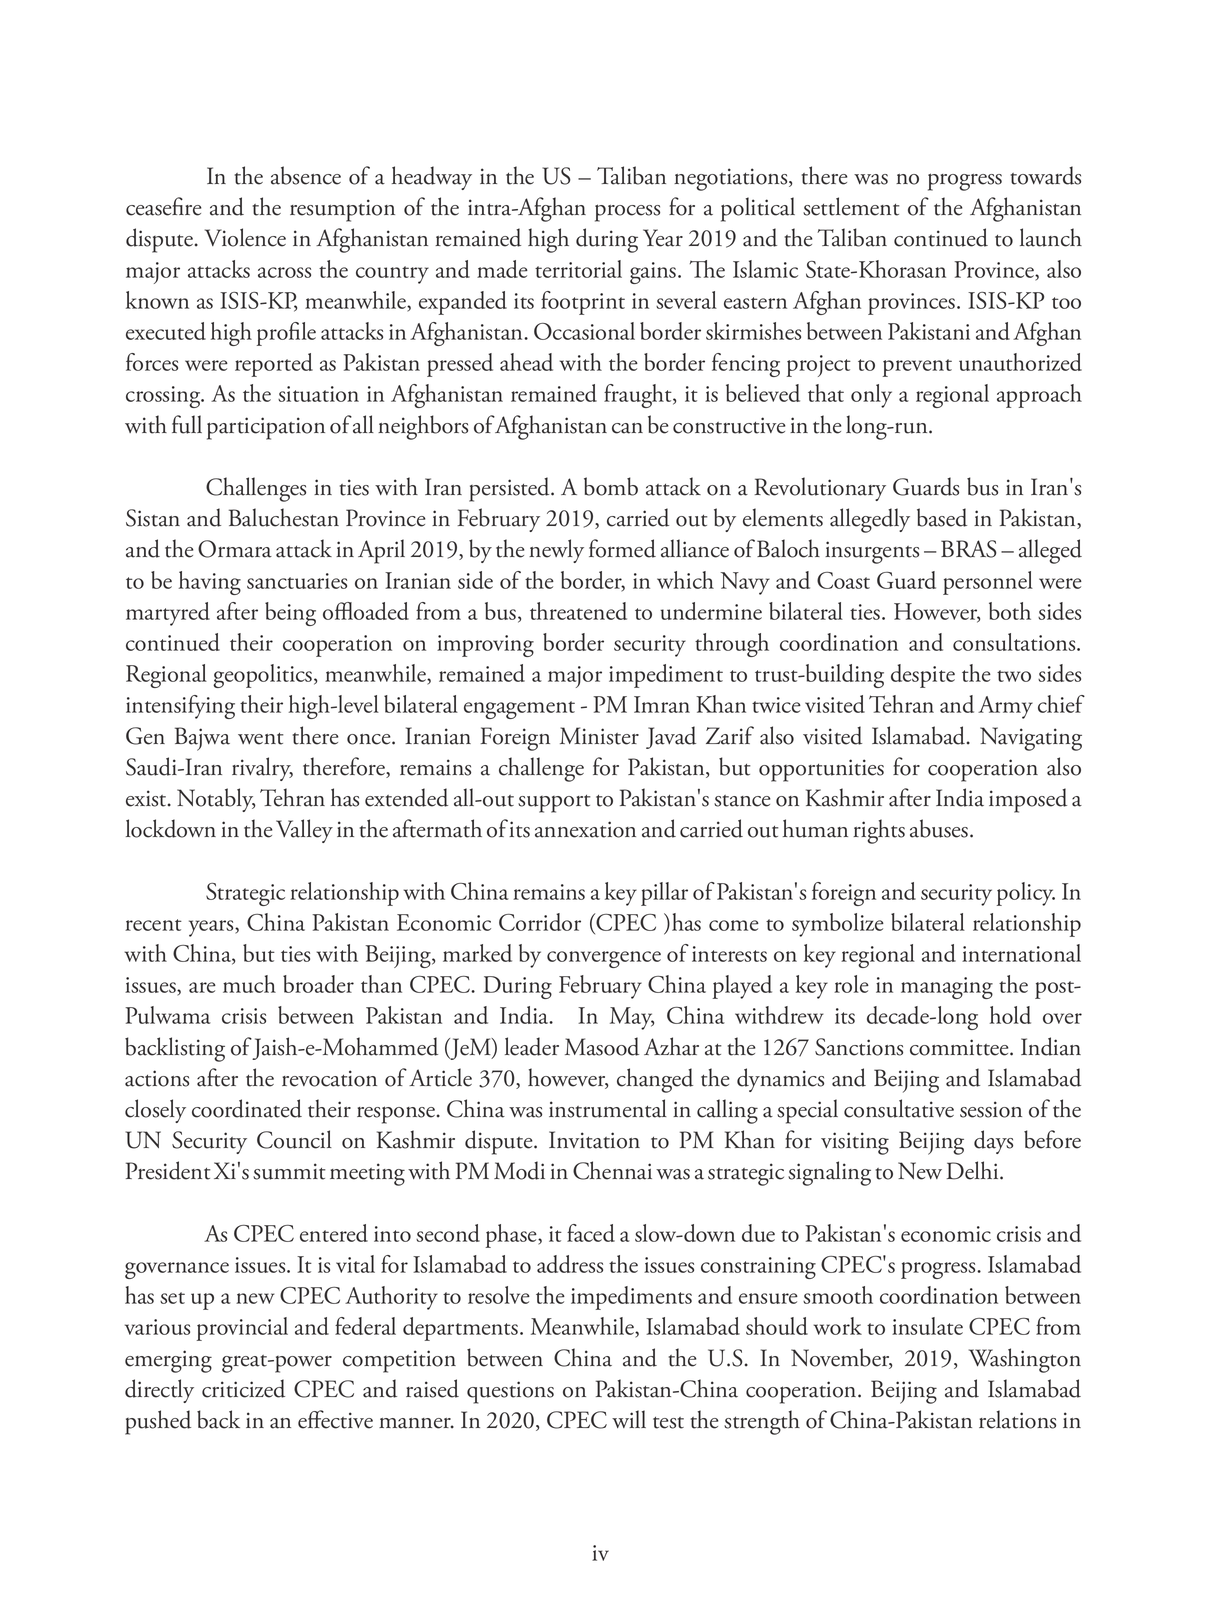 The height and width of the page is (1611, 1208). Describe the element at coordinates (974, 1170) in the page. I see `Delhi` at that location.
